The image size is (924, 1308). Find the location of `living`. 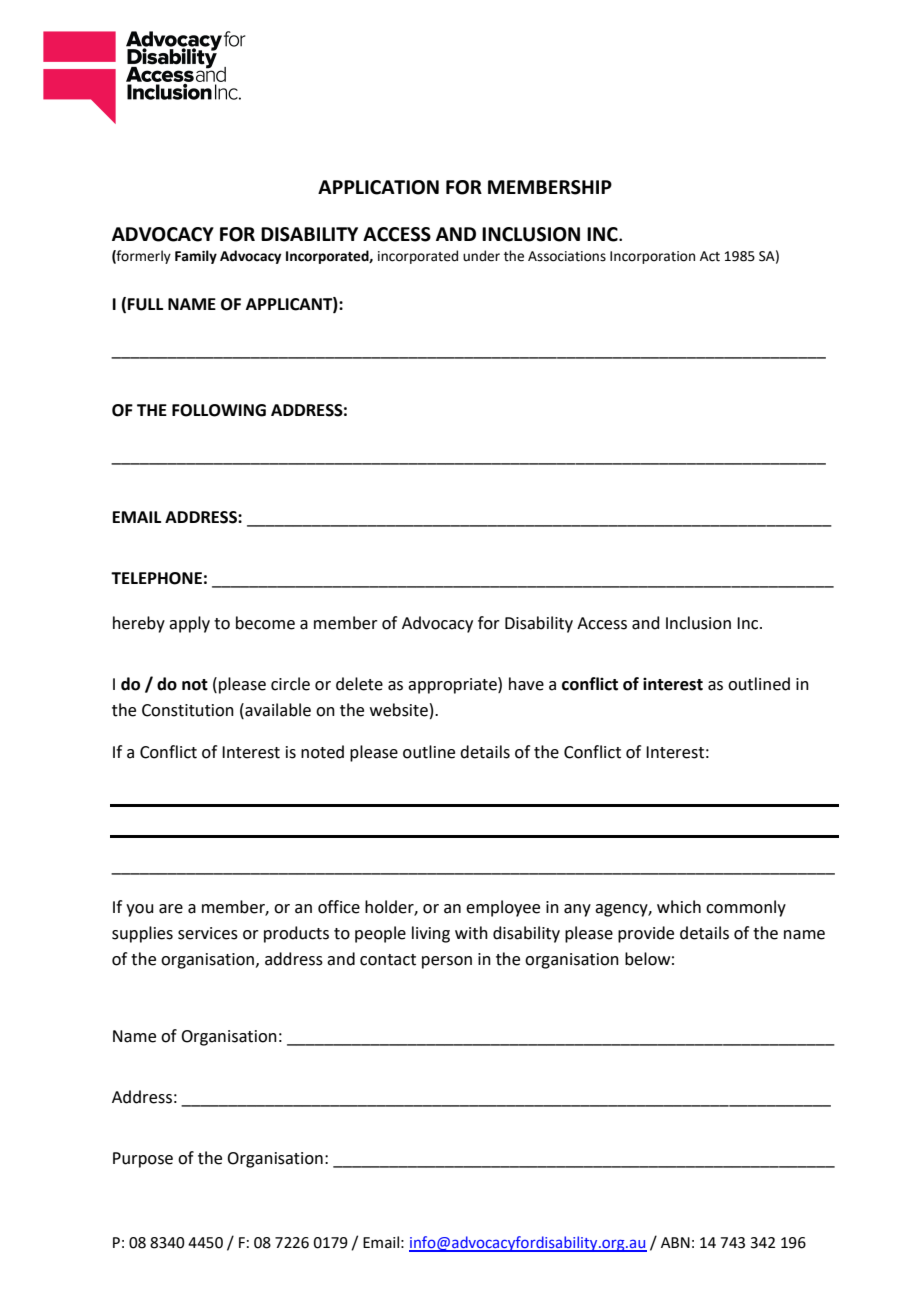

living is located at coordinates (431, 934).
